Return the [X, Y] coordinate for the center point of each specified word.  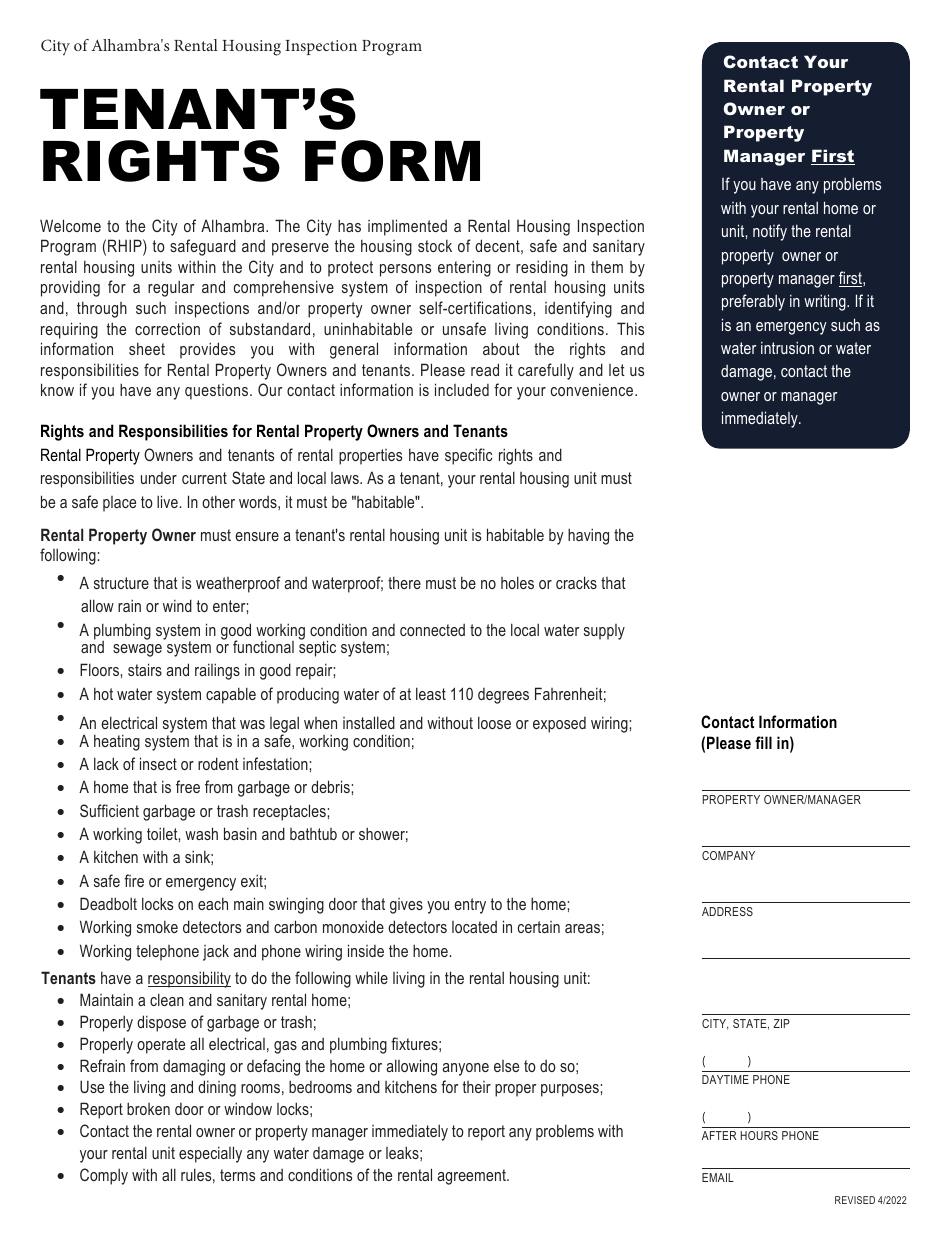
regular [171, 288]
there [404, 582]
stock [435, 246]
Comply [104, 1176]
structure [121, 583]
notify [770, 232]
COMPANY [728, 855]
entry [470, 906]
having [588, 536]
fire [134, 880]
